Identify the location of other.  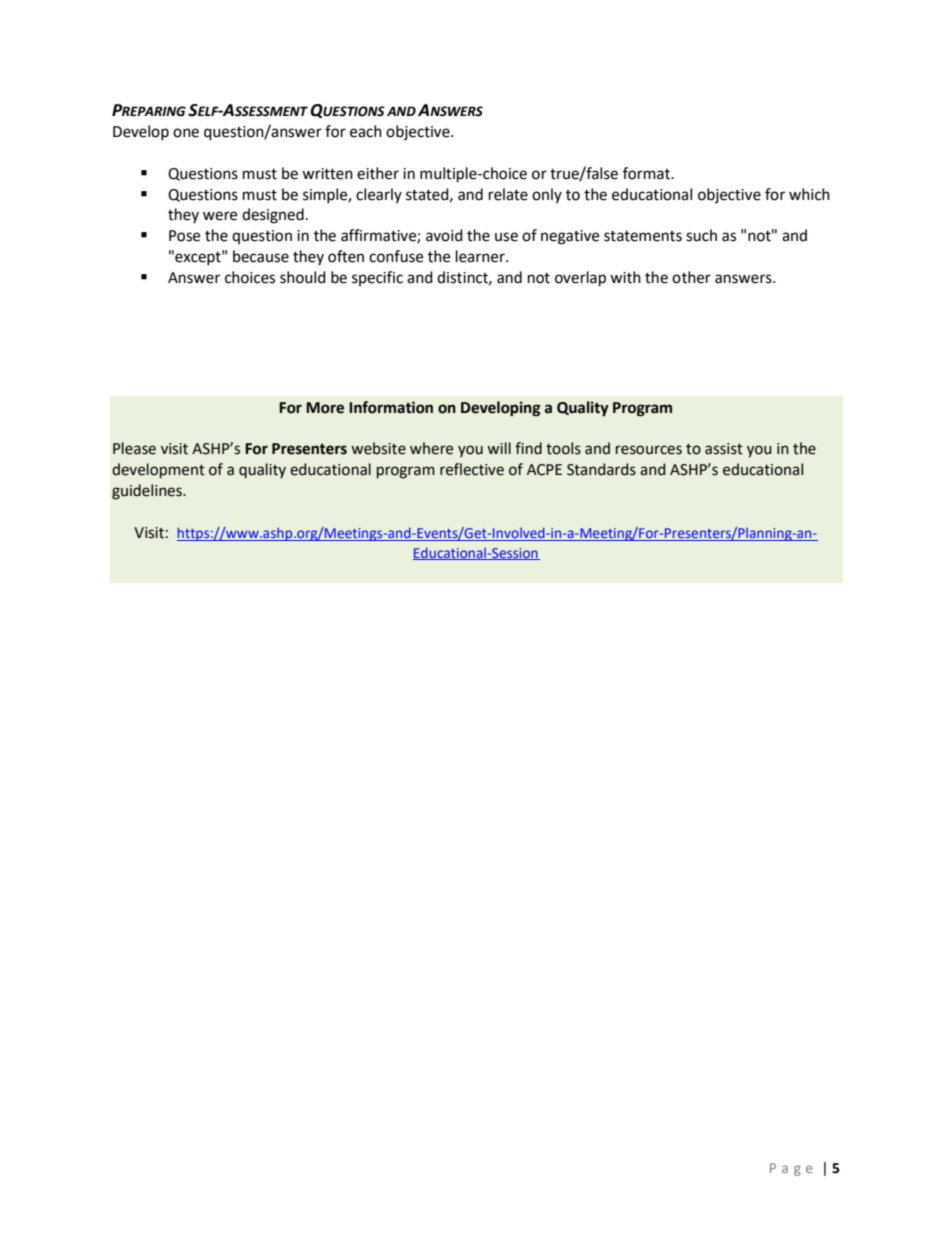
(691, 277).
